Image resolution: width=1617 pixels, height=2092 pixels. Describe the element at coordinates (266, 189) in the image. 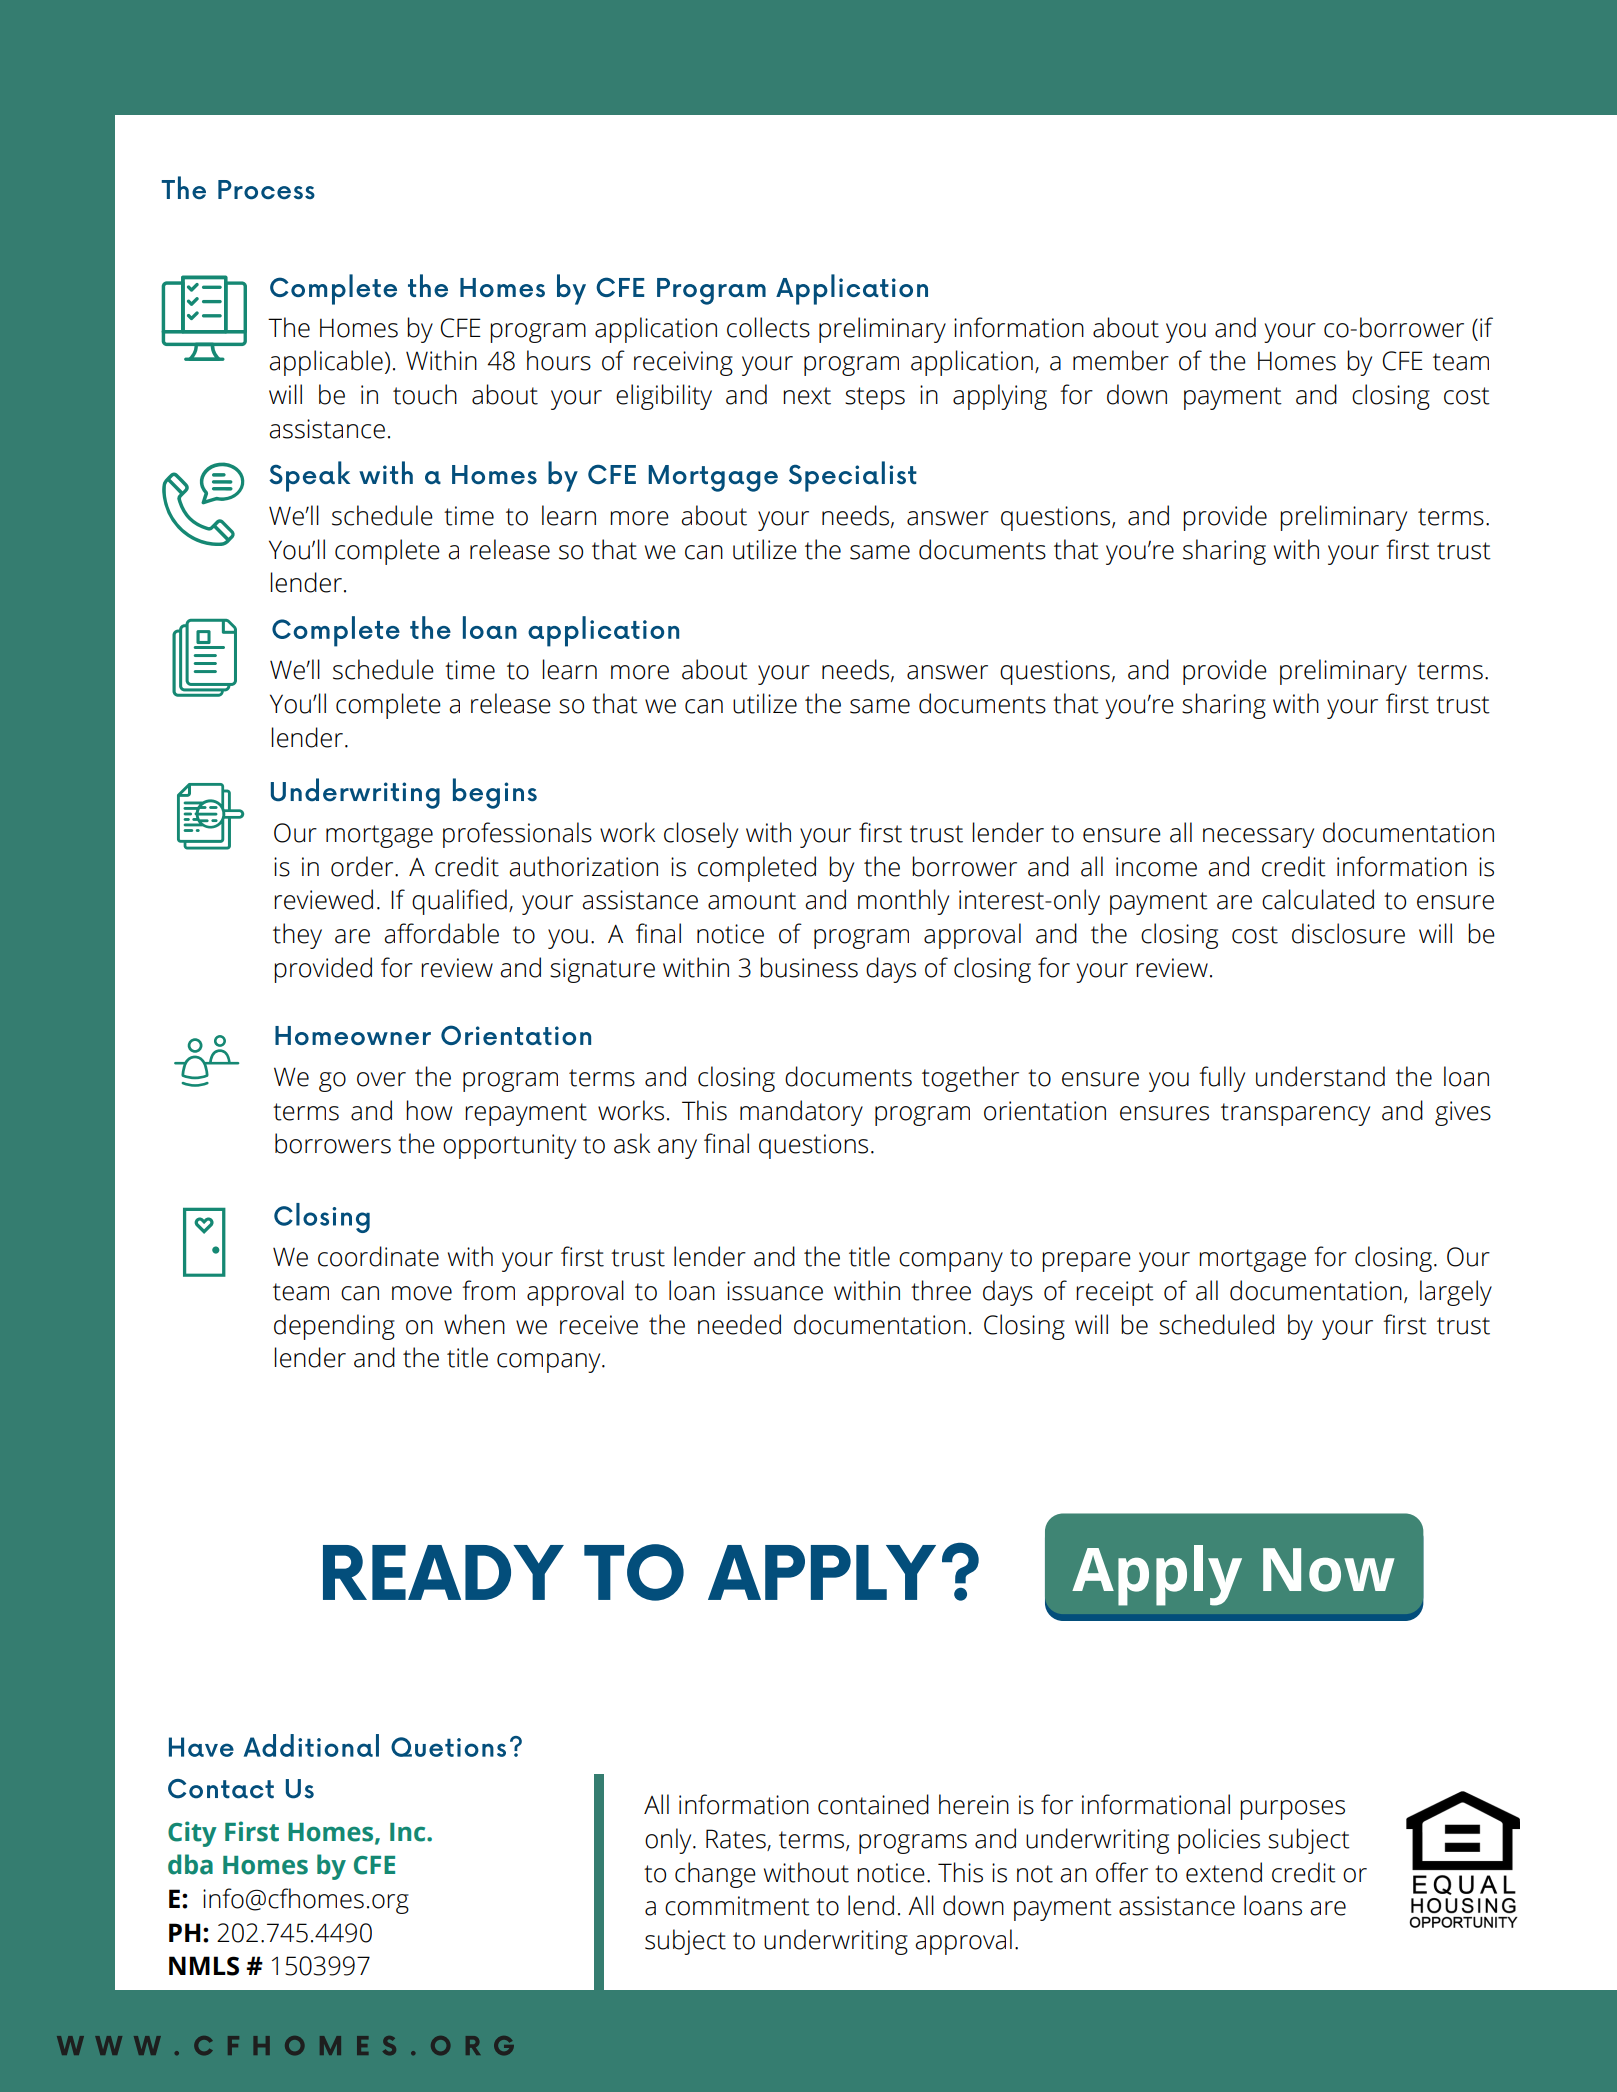

I see `Process` at that location.
